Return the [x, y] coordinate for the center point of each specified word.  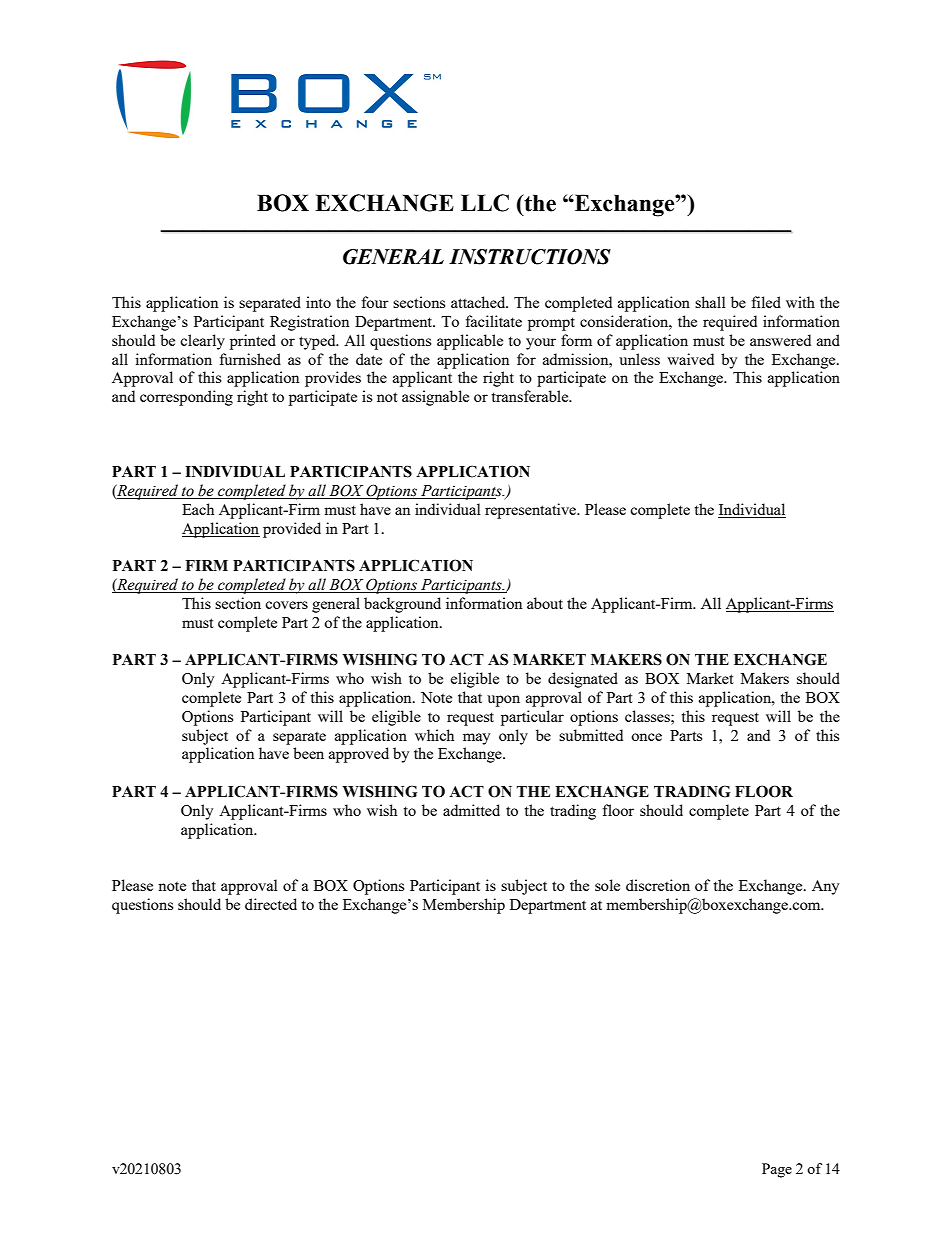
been [308, 753]
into [318, 302]
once [646, 737]
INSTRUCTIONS [530, 257]
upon [503, 701]
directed [271, 904]
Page [777, 1170]
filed [766, 302]
